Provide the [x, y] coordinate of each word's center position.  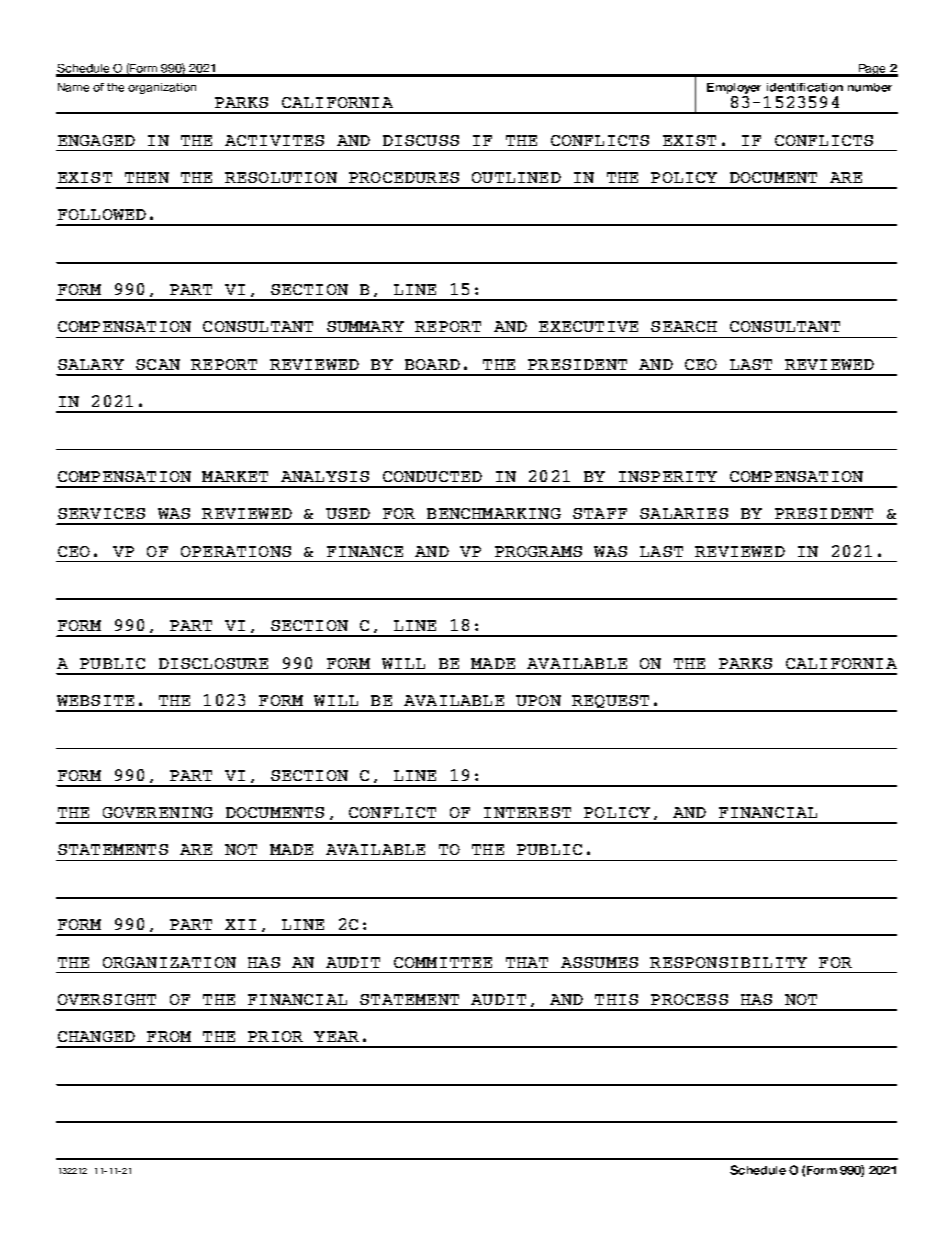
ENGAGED [96, 140]
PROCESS [689, 999]
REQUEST [611, 703]
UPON [538, 700]
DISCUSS [421, 140]
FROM [169, 1036]
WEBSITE [95, 700]
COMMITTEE [443, 962]
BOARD [432, 364]
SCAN [158, 364]
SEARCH [684, 326]
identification [805, 87]
